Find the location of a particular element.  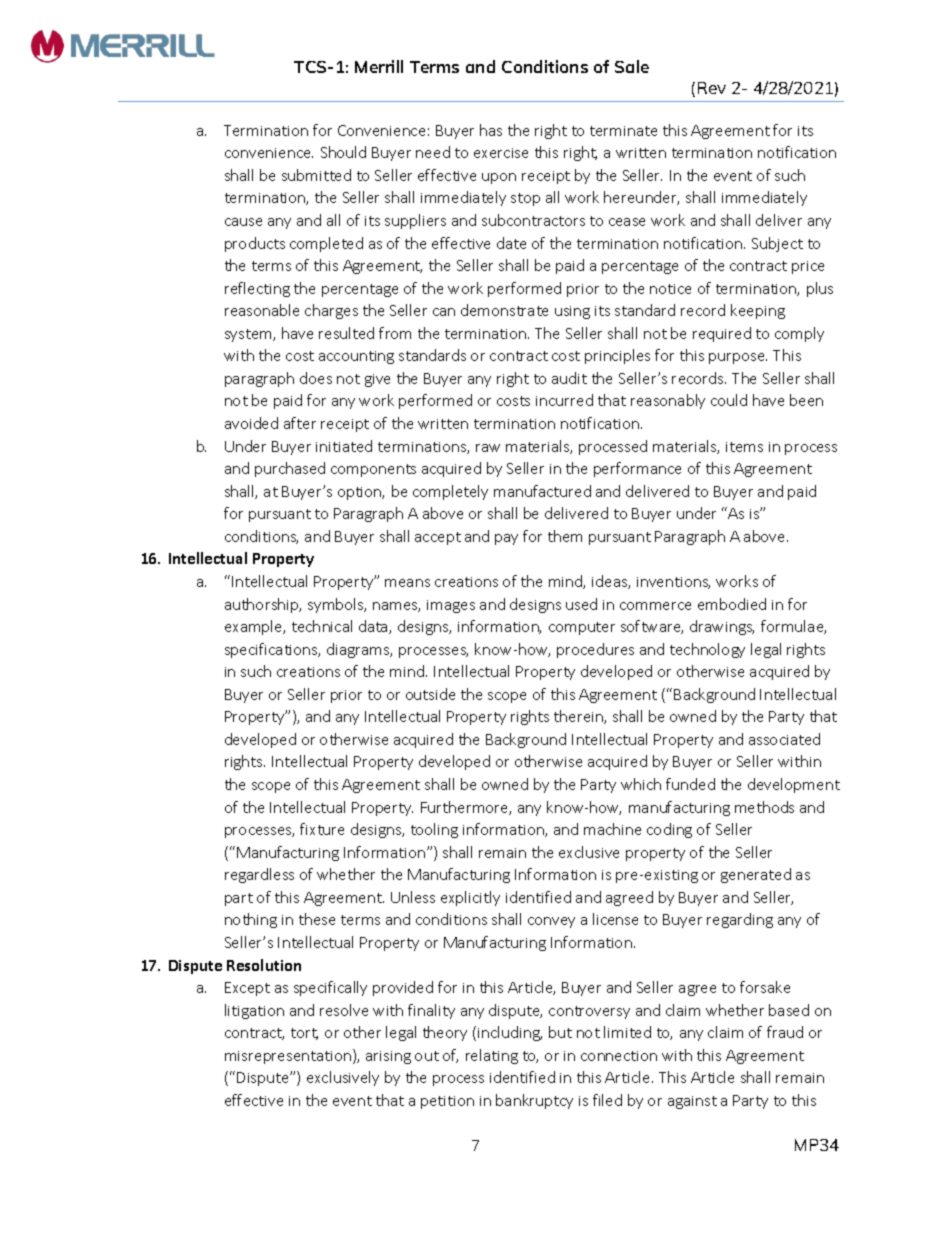

misrepresentation is located at coordinates (288, 1057).
